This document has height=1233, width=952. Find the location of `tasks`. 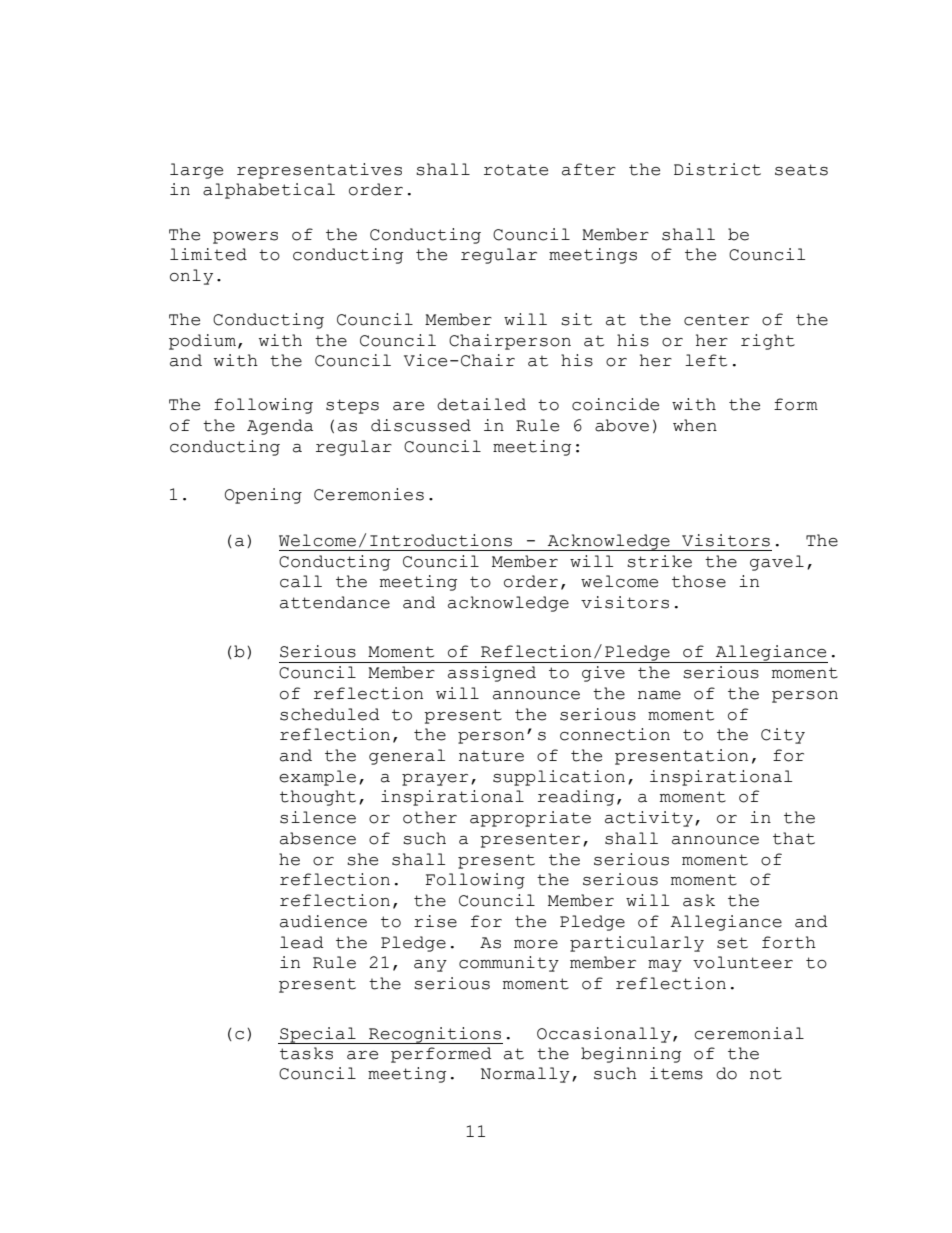

tasks is located at coordinates (306, 1053).
